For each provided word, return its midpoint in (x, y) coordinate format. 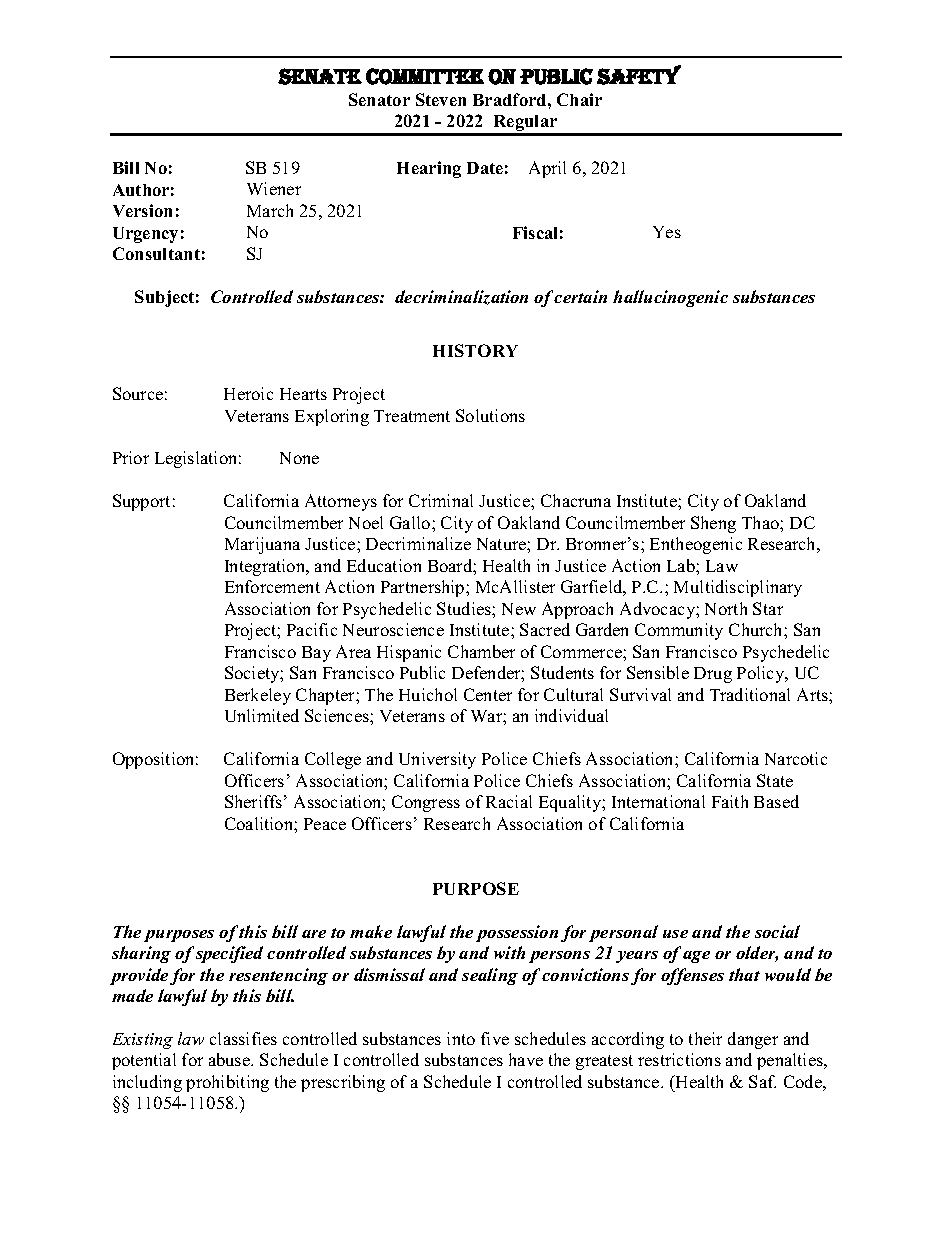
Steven (441, 99)
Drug (713, 675)
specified (229, 954)
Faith (730, 801)
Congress (426, 803)
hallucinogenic (670, 298)
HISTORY (475, 350)
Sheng (713, 524)
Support (141, 502)
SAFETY (639, 75)
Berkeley (258, 696)
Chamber (481, 651)
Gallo (411, 522)
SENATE (320, 76)
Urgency (145, 235)
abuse (230, 1059)
